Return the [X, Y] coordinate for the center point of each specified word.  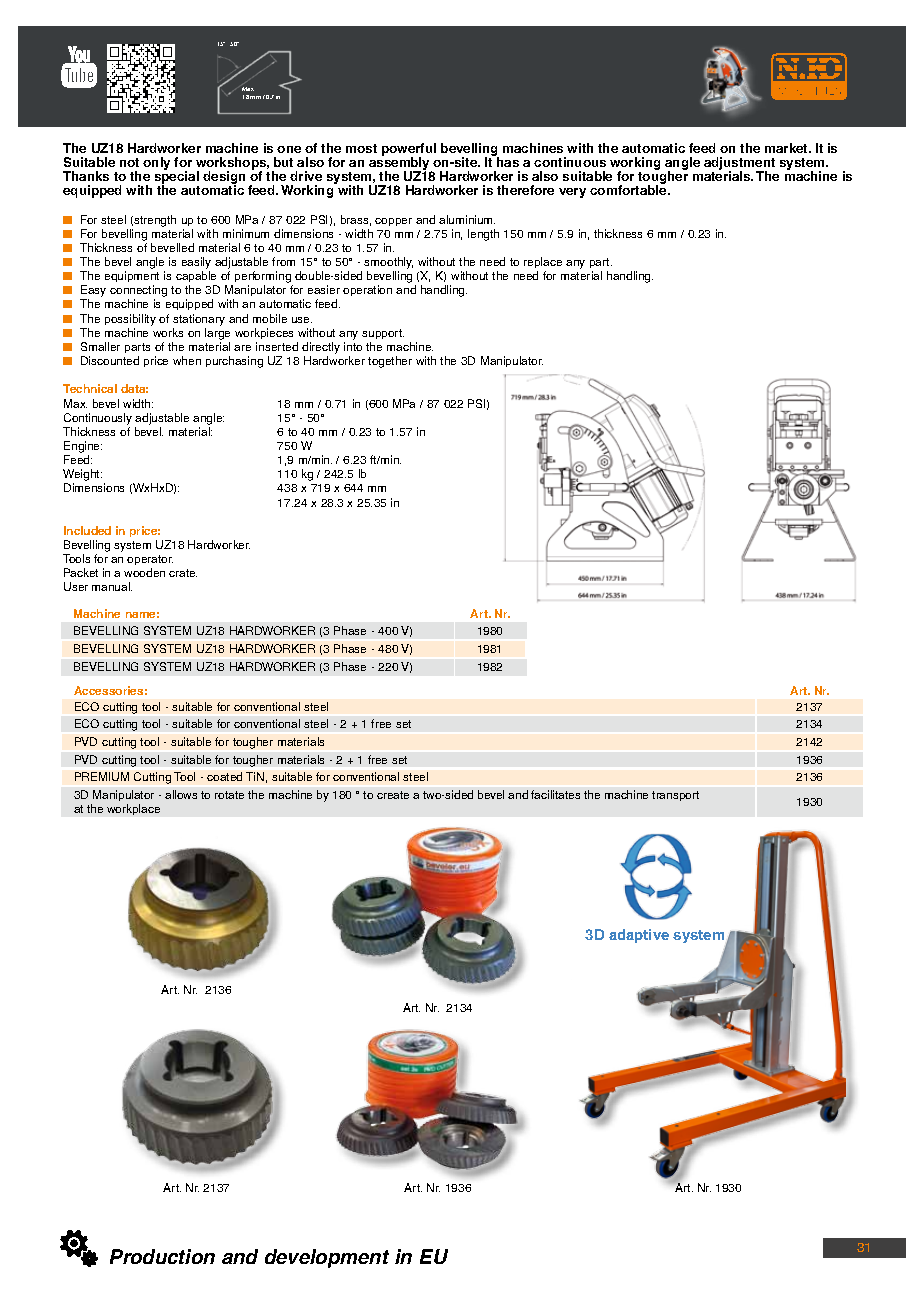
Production [162, 1256]
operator [150, 562]
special [177, 178]
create [393, 795]
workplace [133, 809]
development [327, 1258]
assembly [400, 164]
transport [675, 796]
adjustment [739, 165]
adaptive [639, 936]
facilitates [555, 794]
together [390, 362]
